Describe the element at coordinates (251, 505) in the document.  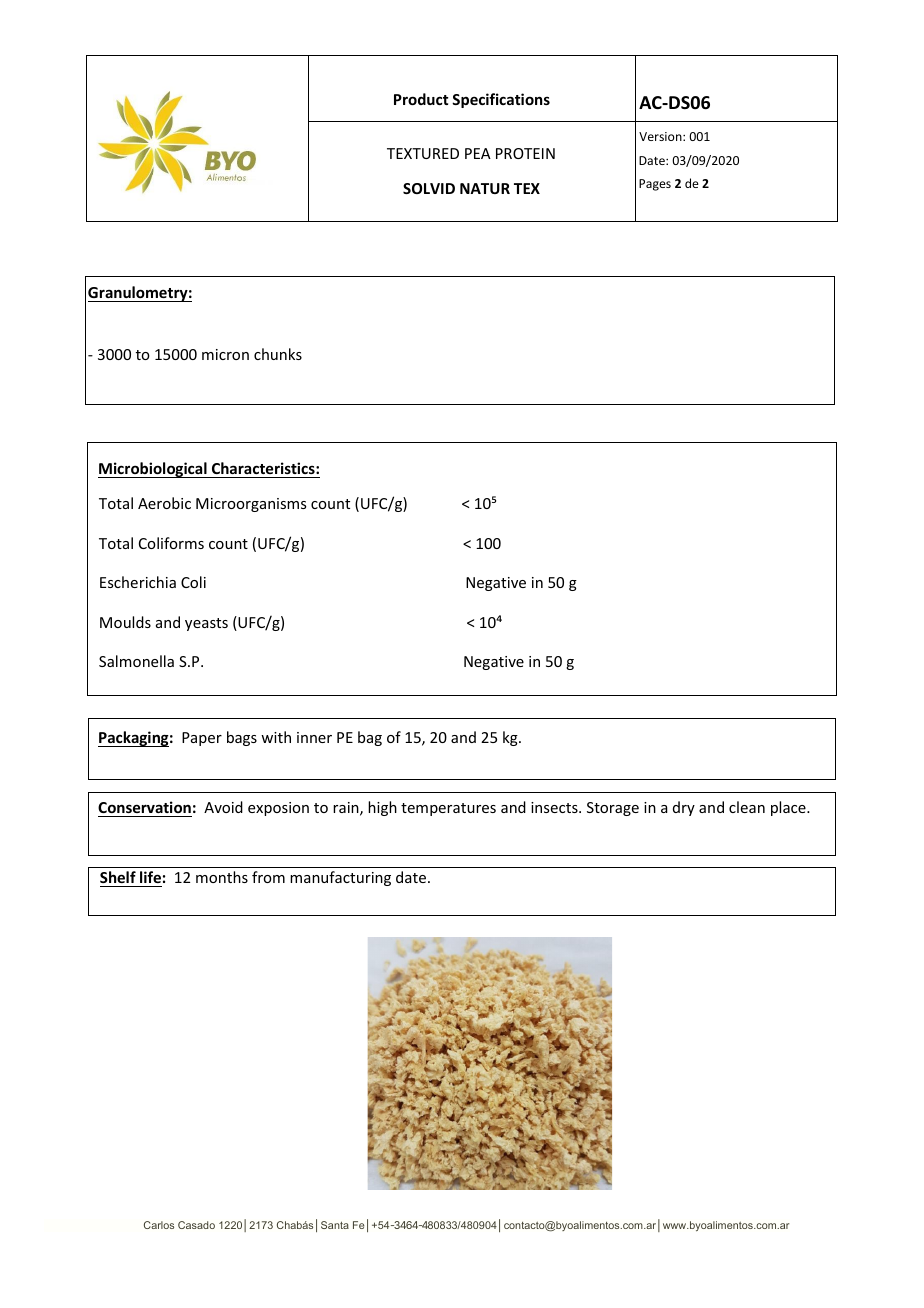
I see `Microorganisms` at that location.
